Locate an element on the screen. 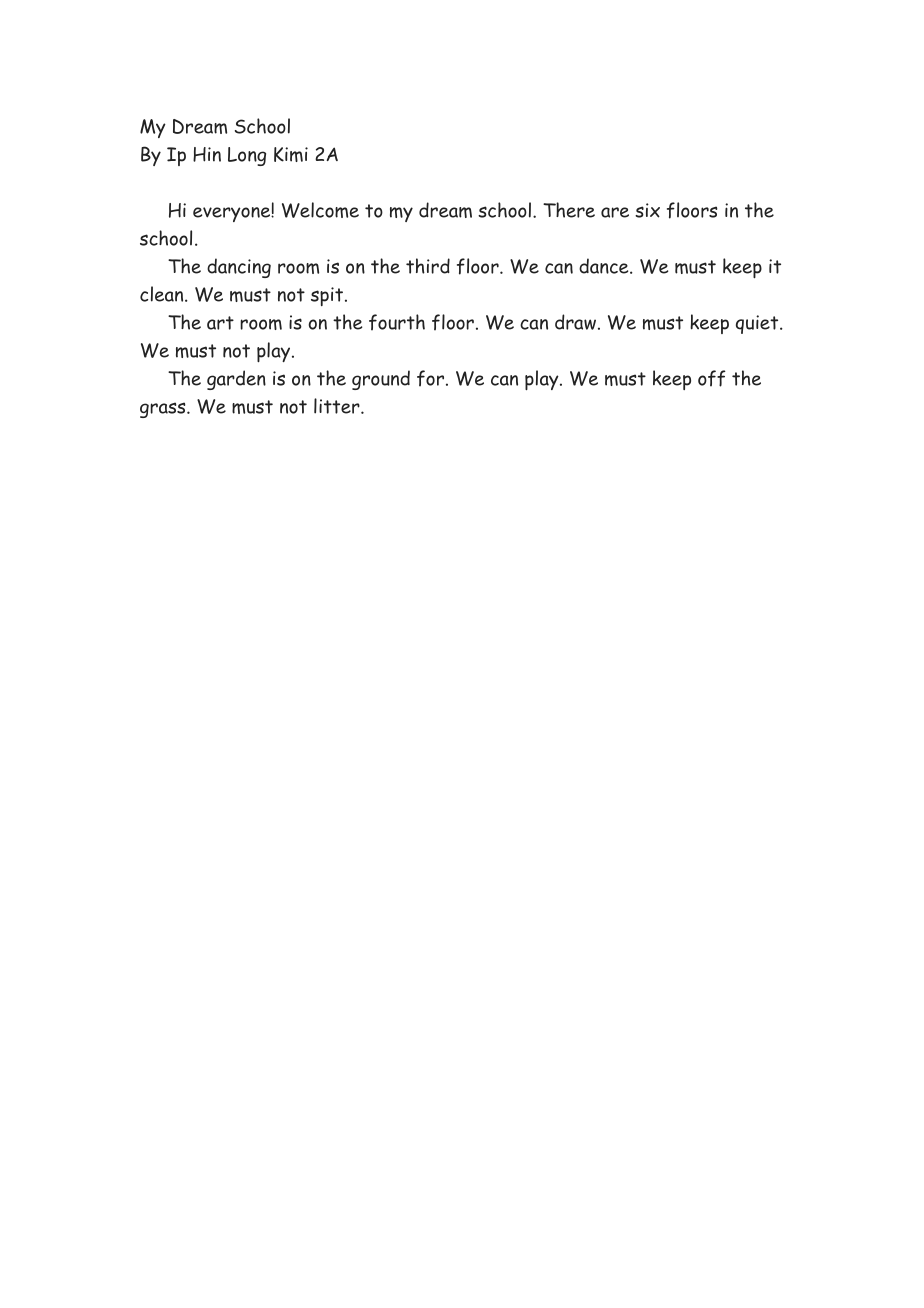 The height and width of the screenshot is (1308, 924). dance is located at coordinates (605, 266).
